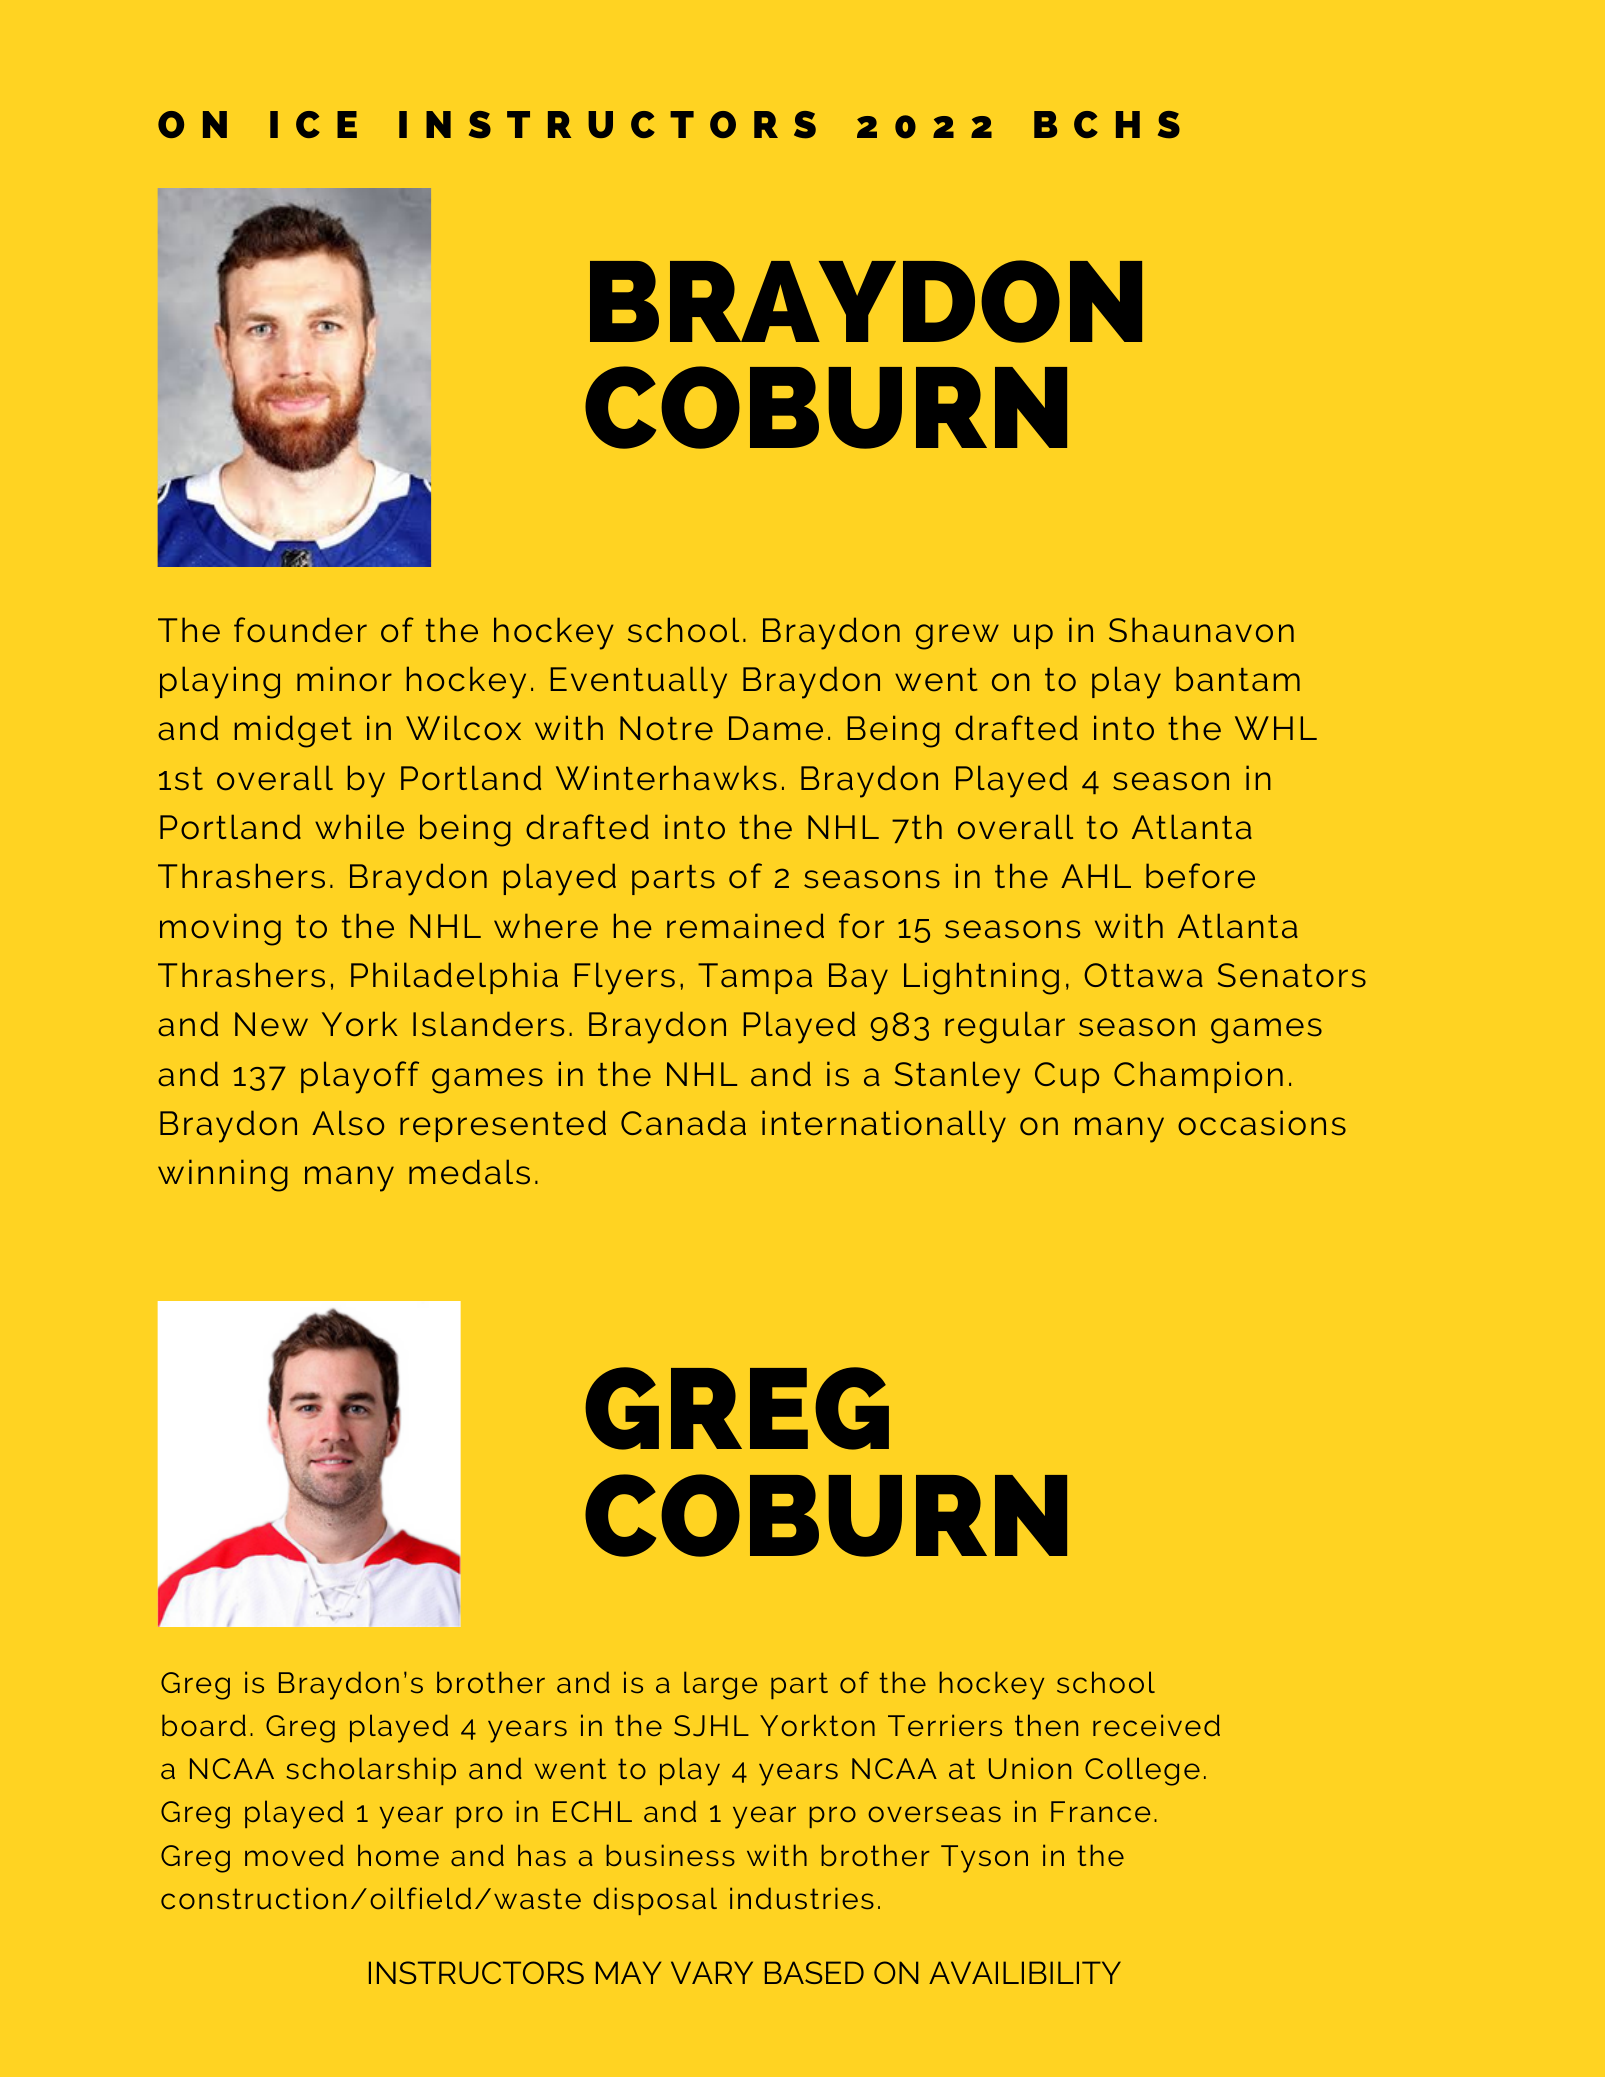 The height and width of the document is (2077, 1605). I want to click on VARY, so click(712, 1972).
